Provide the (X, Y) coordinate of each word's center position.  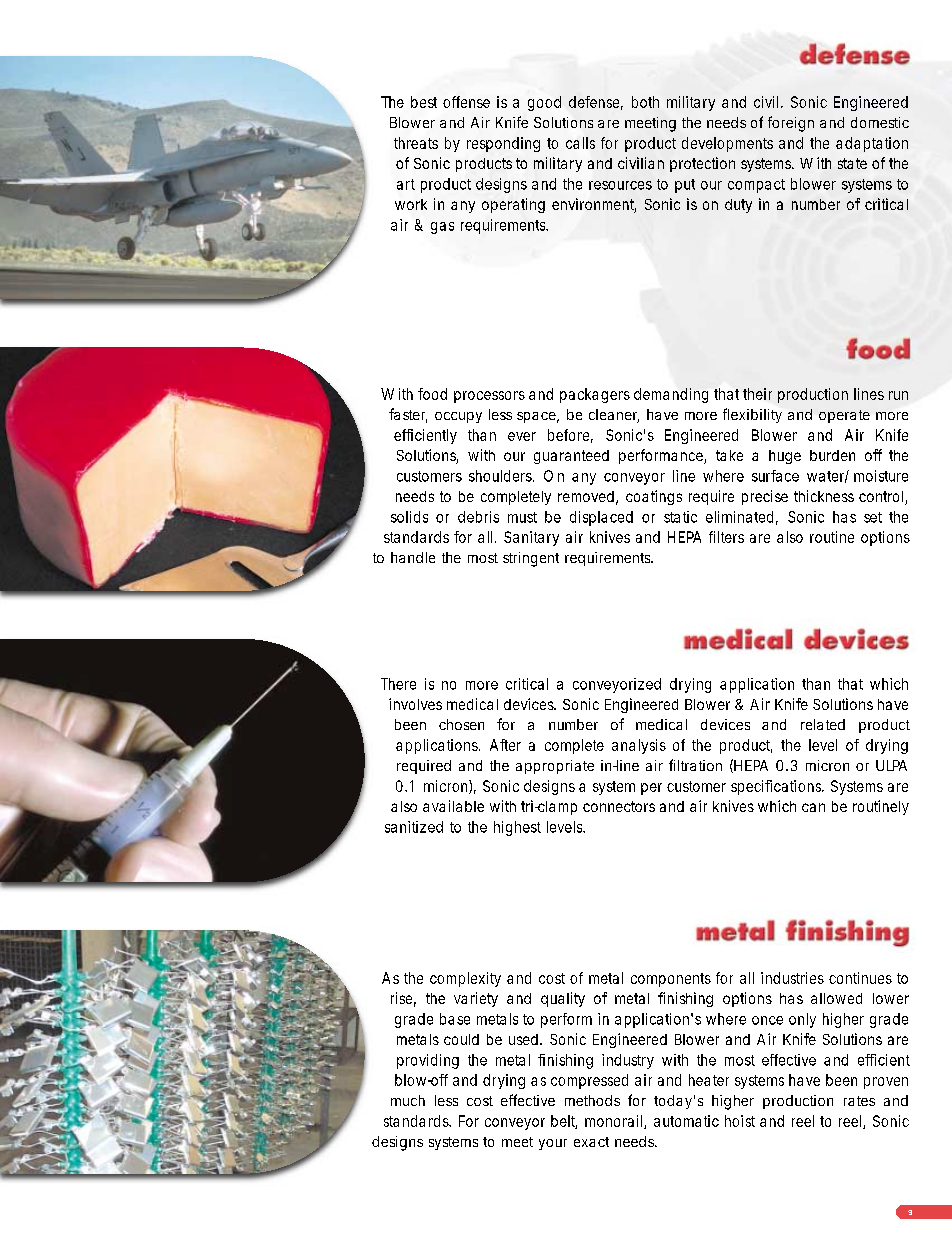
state (852, 163)
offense (466, 102)
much (408, 1100)
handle (413, 557)
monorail (615, 1122)
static (680, 517)
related (823, 724)
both (645, 102)
